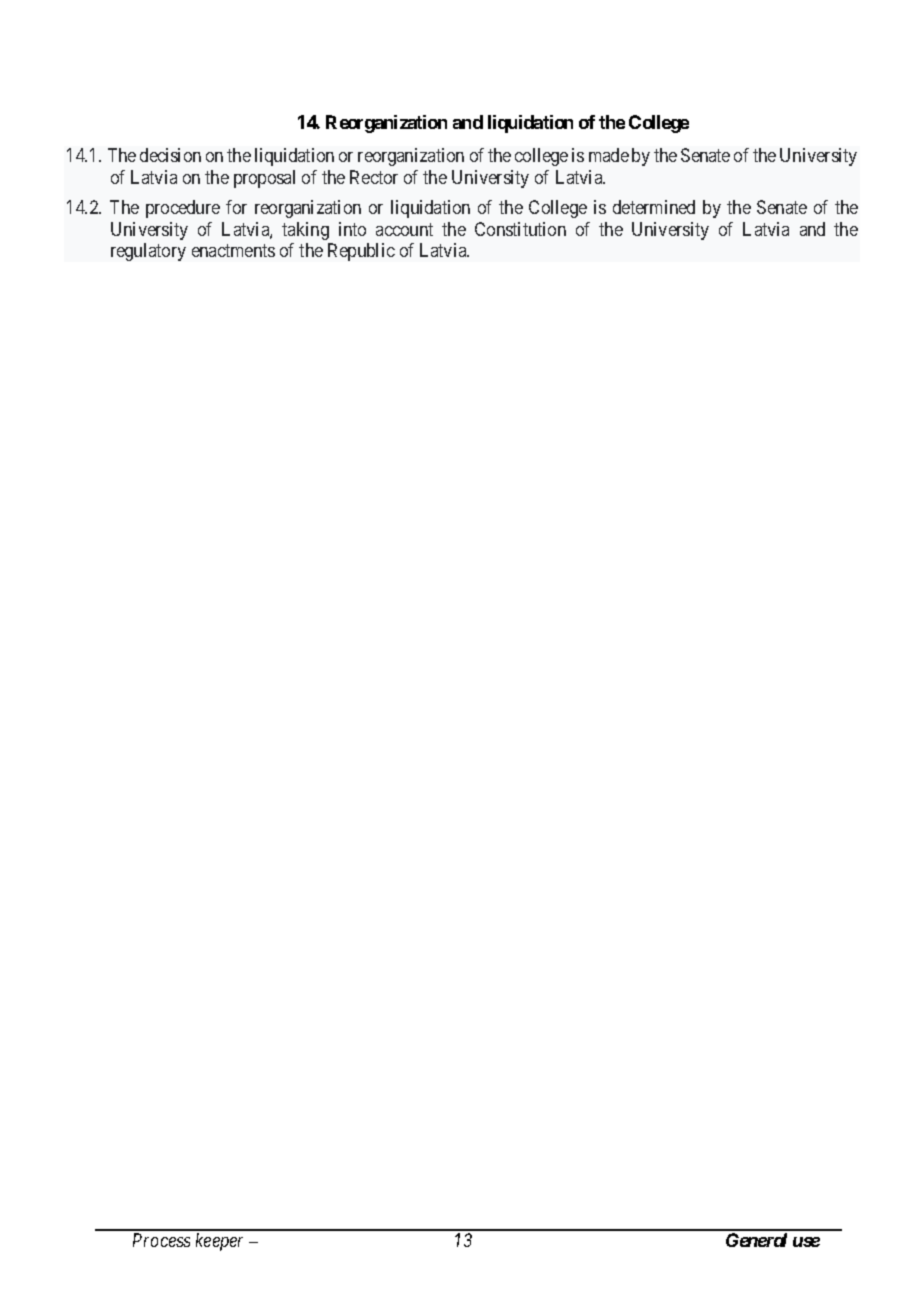  What do you see at coordinates (756, 1240) in the page?
I see `General` at bounding box center [756, 1240].
